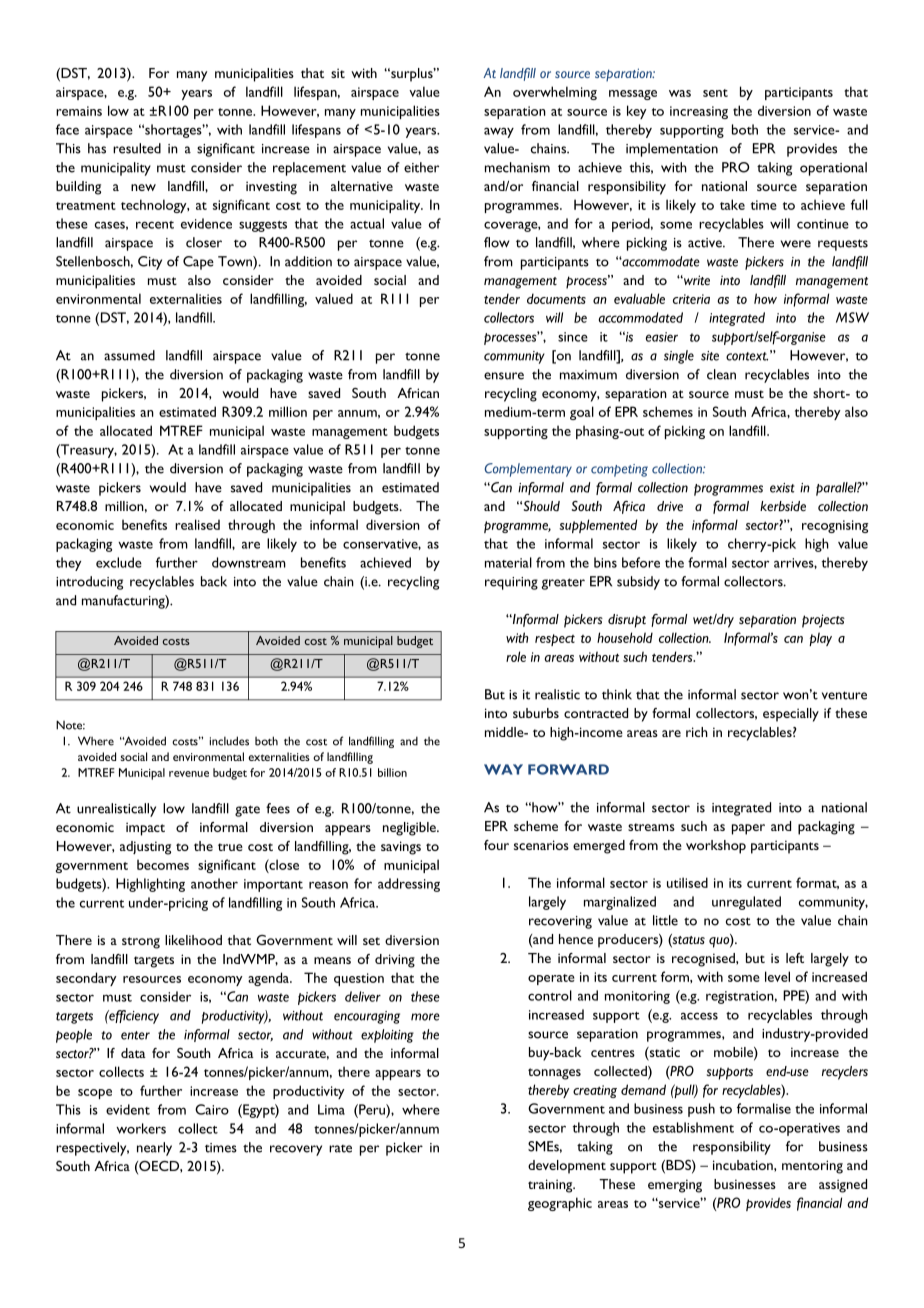  What do you see at coordinates (137, 148) in the screenshot?
I see `resulted` at bounding box center [137, 148].
